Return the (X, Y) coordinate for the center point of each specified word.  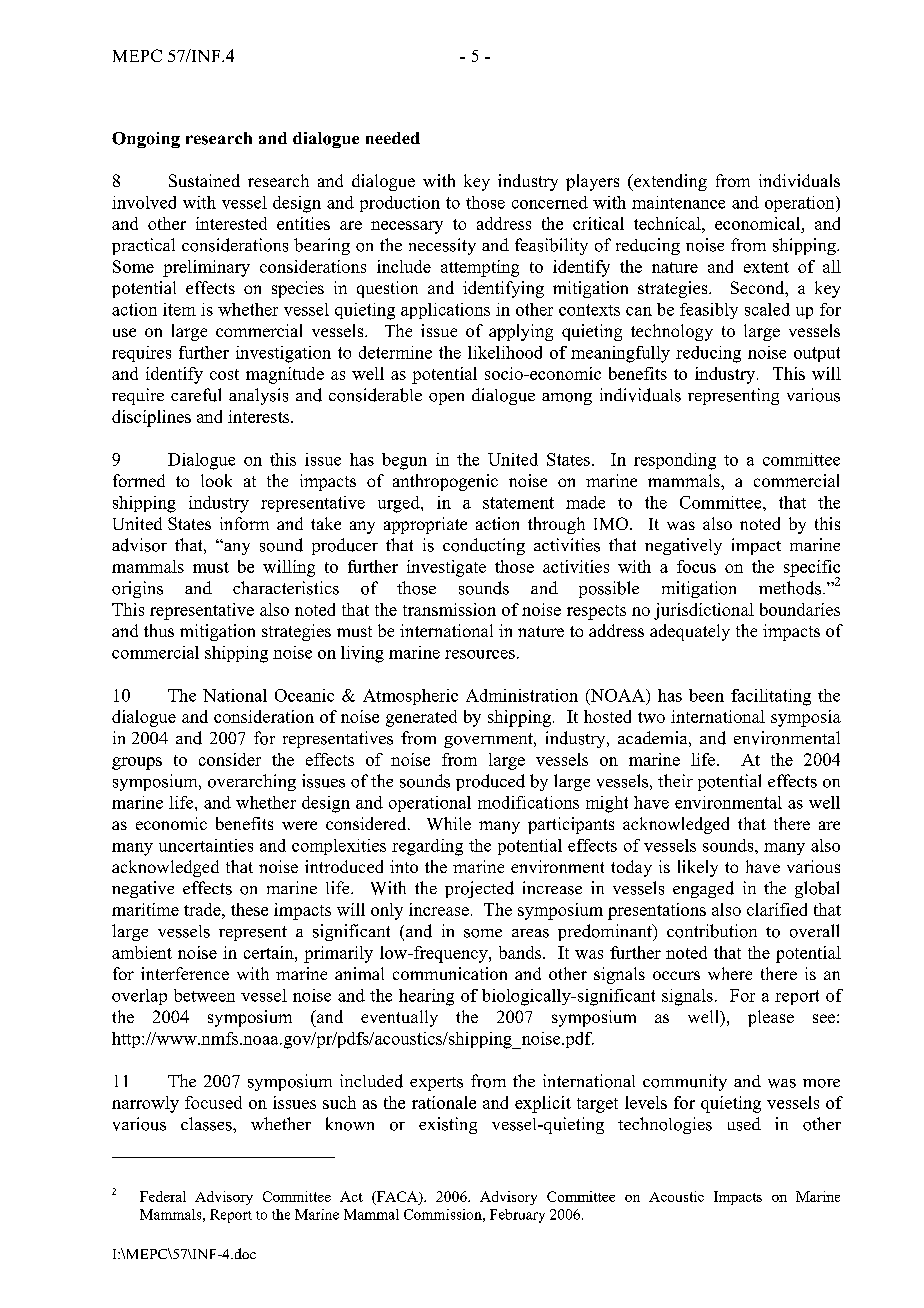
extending (669, 182)
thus (159, 630)
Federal (163, 1196)
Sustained (204, 180)
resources (480, 654)
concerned (550, 202)
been (706, 695)
